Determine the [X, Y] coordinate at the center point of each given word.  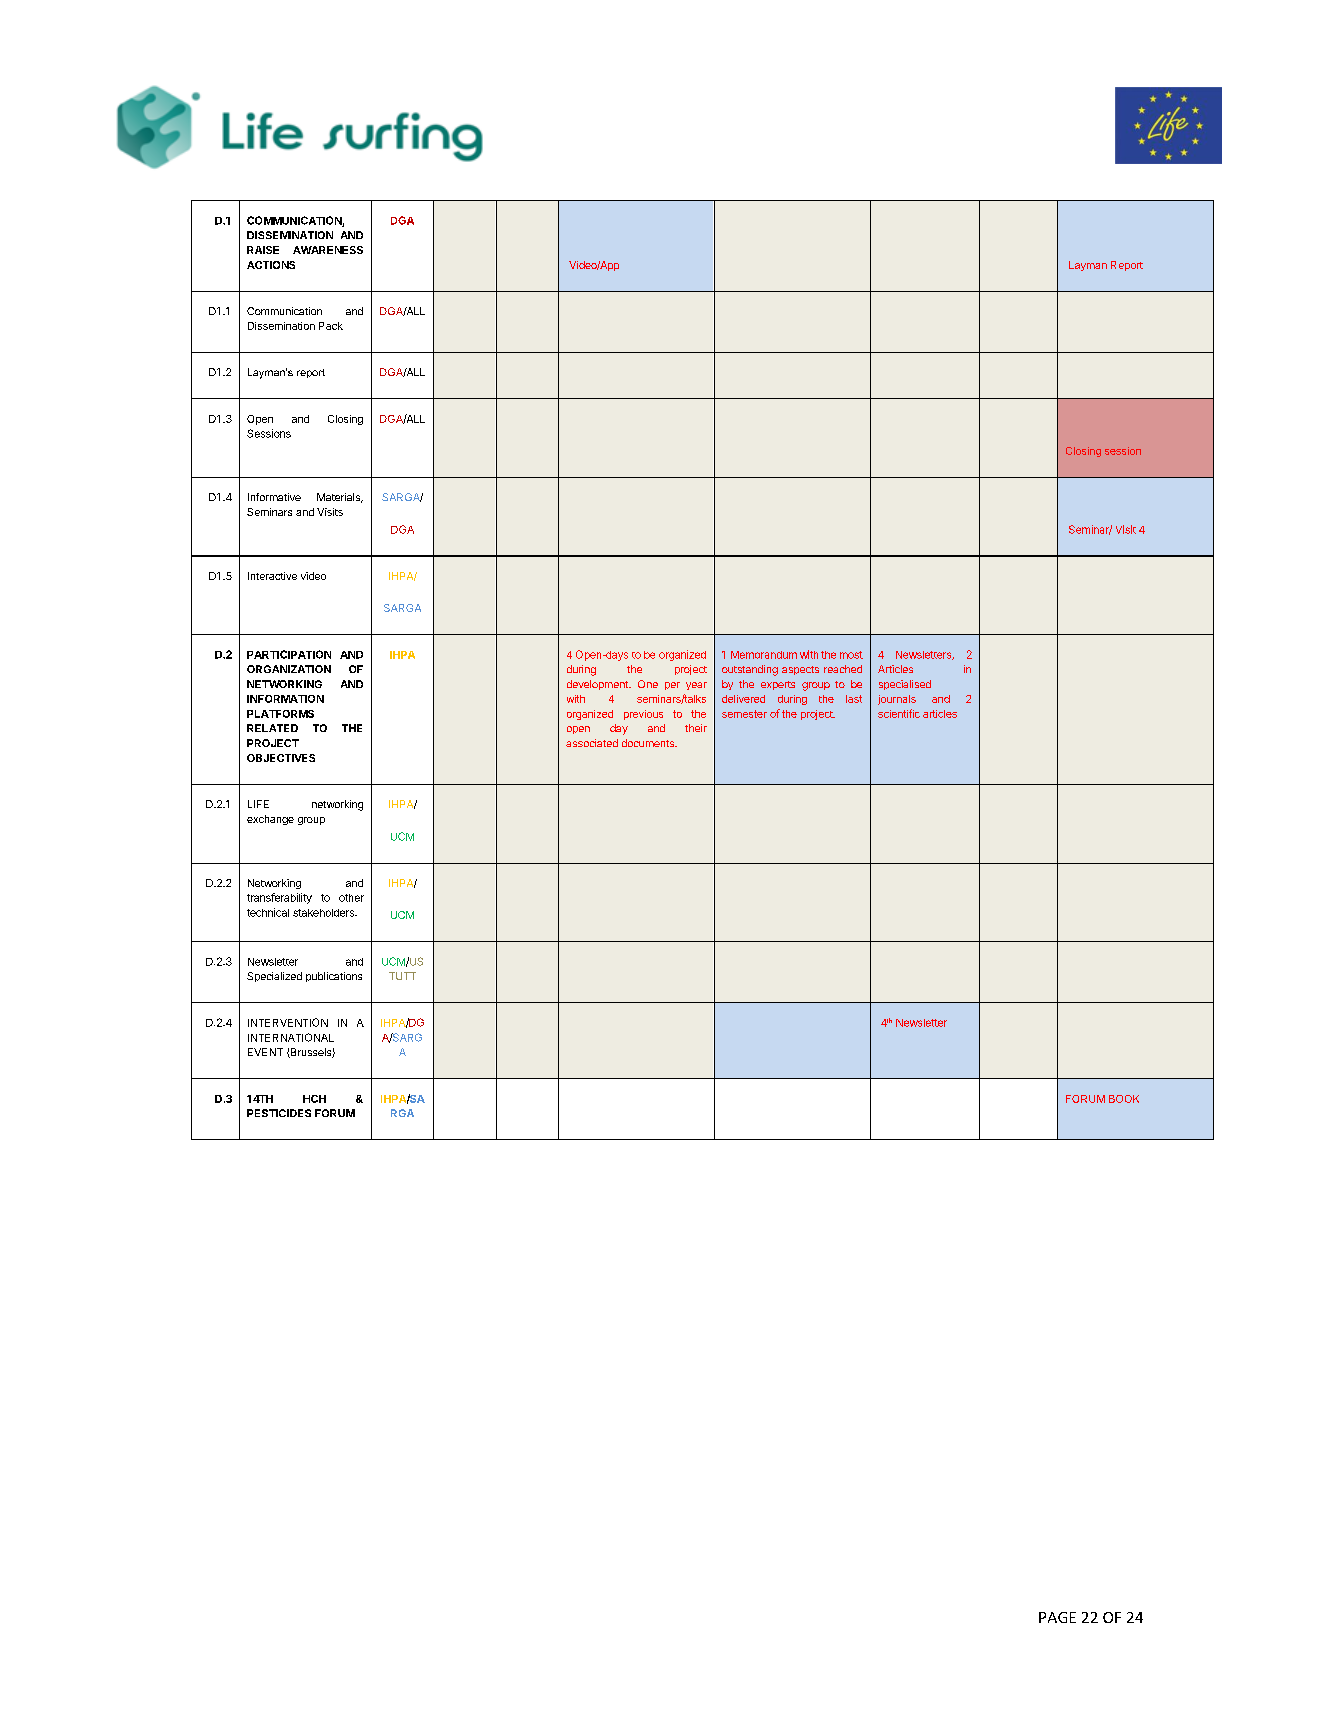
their [696, 728]
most [851, 655]
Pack [331, 326]
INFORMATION [285, 699]
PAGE [1057, 1617]
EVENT [265, 1052]
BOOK [1124, 1099]
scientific [899, 713]
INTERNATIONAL [291, 1037]
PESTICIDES [279, 1113]
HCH [314, 1099]
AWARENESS [328, 250]
